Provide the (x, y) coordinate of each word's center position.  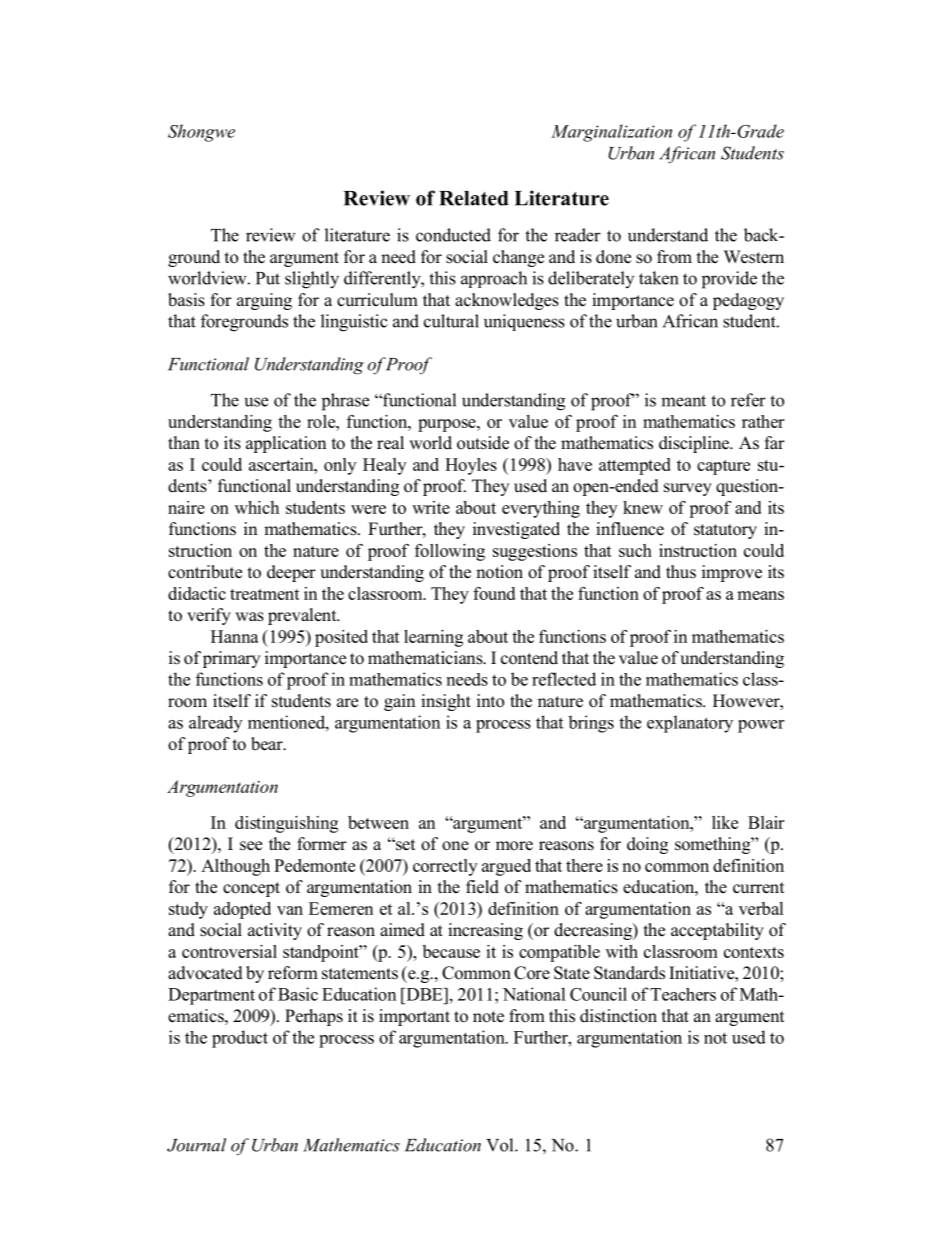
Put (268, 278)
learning (433, 638)
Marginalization (611, 133)
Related (474, 198)
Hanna (235, 636)
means (760, 595)
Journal (196, 1145)
